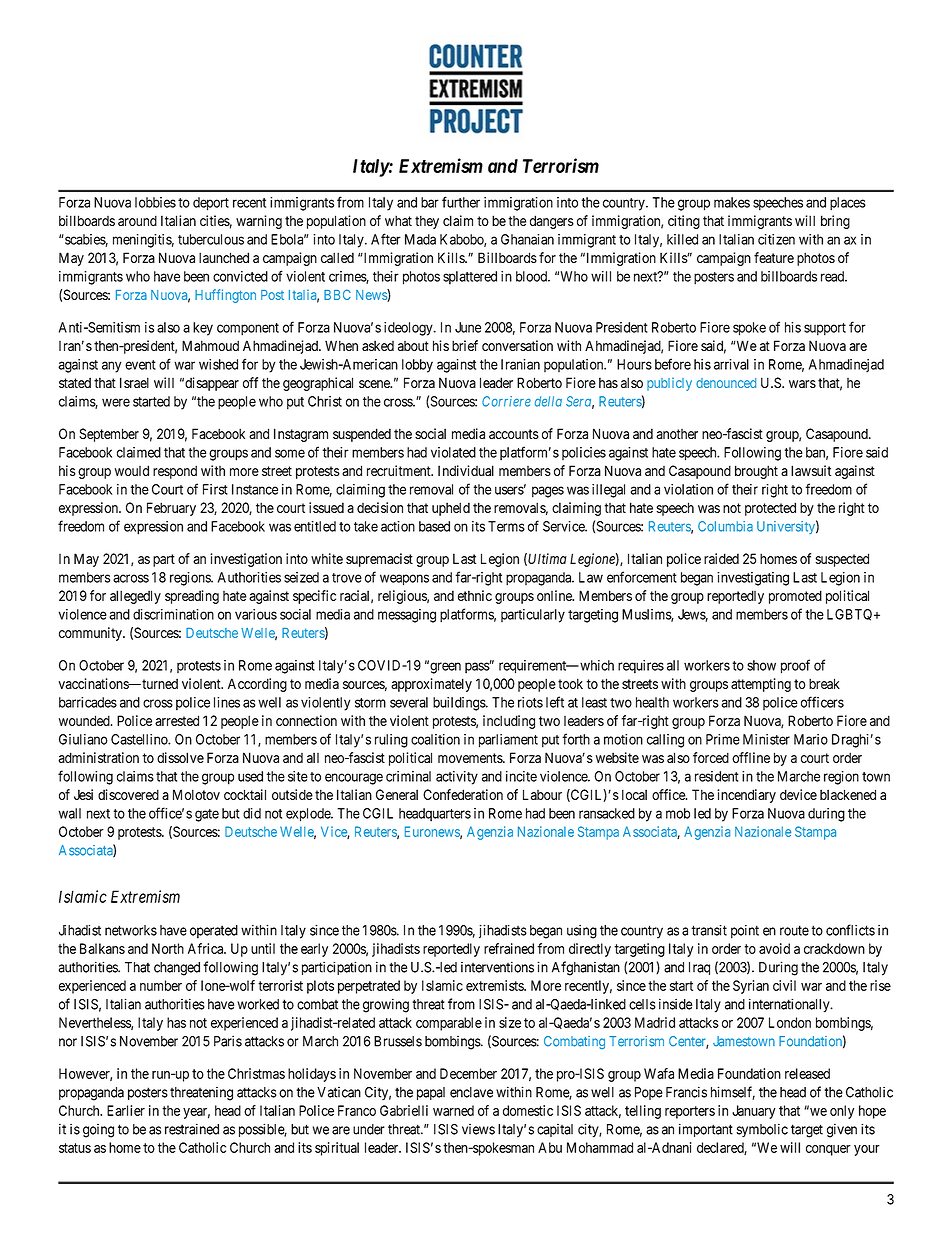  What do you see at coordinates (802, 384) in the document?
I see `wars` at bounding box center [802, 384].
